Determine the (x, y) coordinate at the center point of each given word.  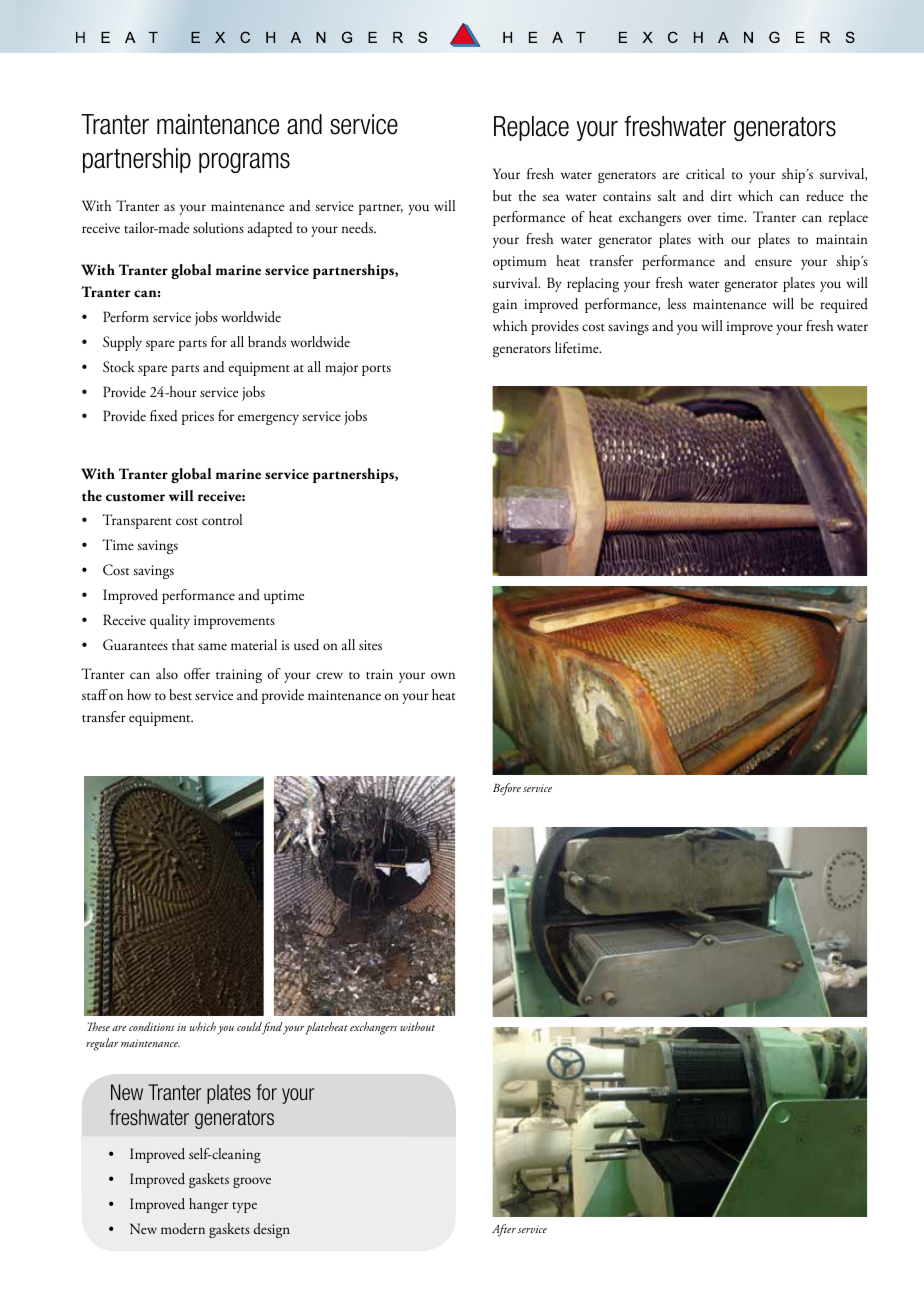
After (504, 1230)
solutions (218, 227)
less (677, 303)
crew (329, 675)
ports (376, 370)
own (443, 675)
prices (198, 418)
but (502, 196)
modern (183, 1228)
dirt (721, 195)
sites (370, 645)
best (180, 694)
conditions (151, 1026)
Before (507, 789)
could (250, 1028)
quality (170, 621)
